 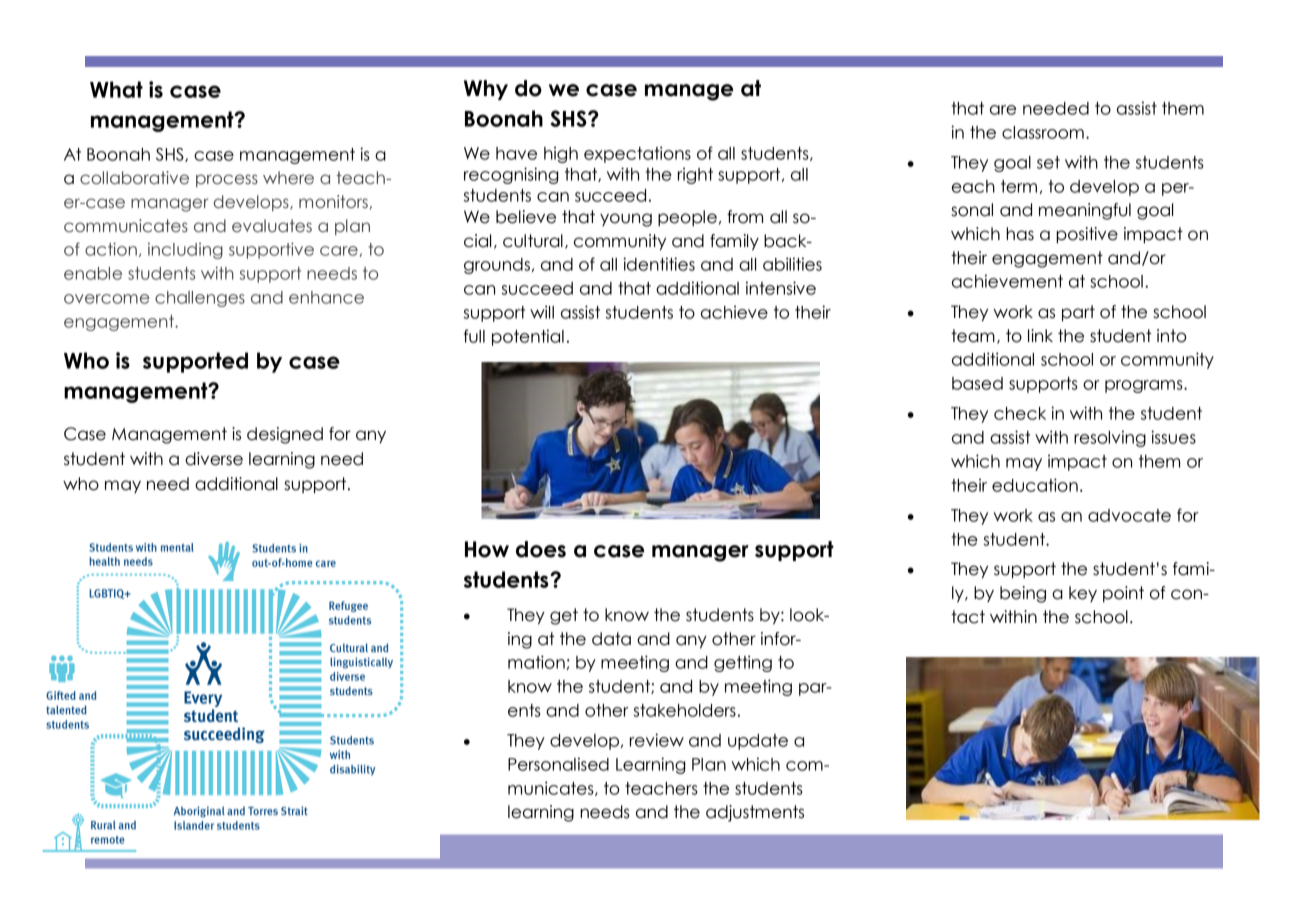 What do you see at coordinates (214, 459) in the screenshot?
I see `diverse` at bounding box center [214, 459].
